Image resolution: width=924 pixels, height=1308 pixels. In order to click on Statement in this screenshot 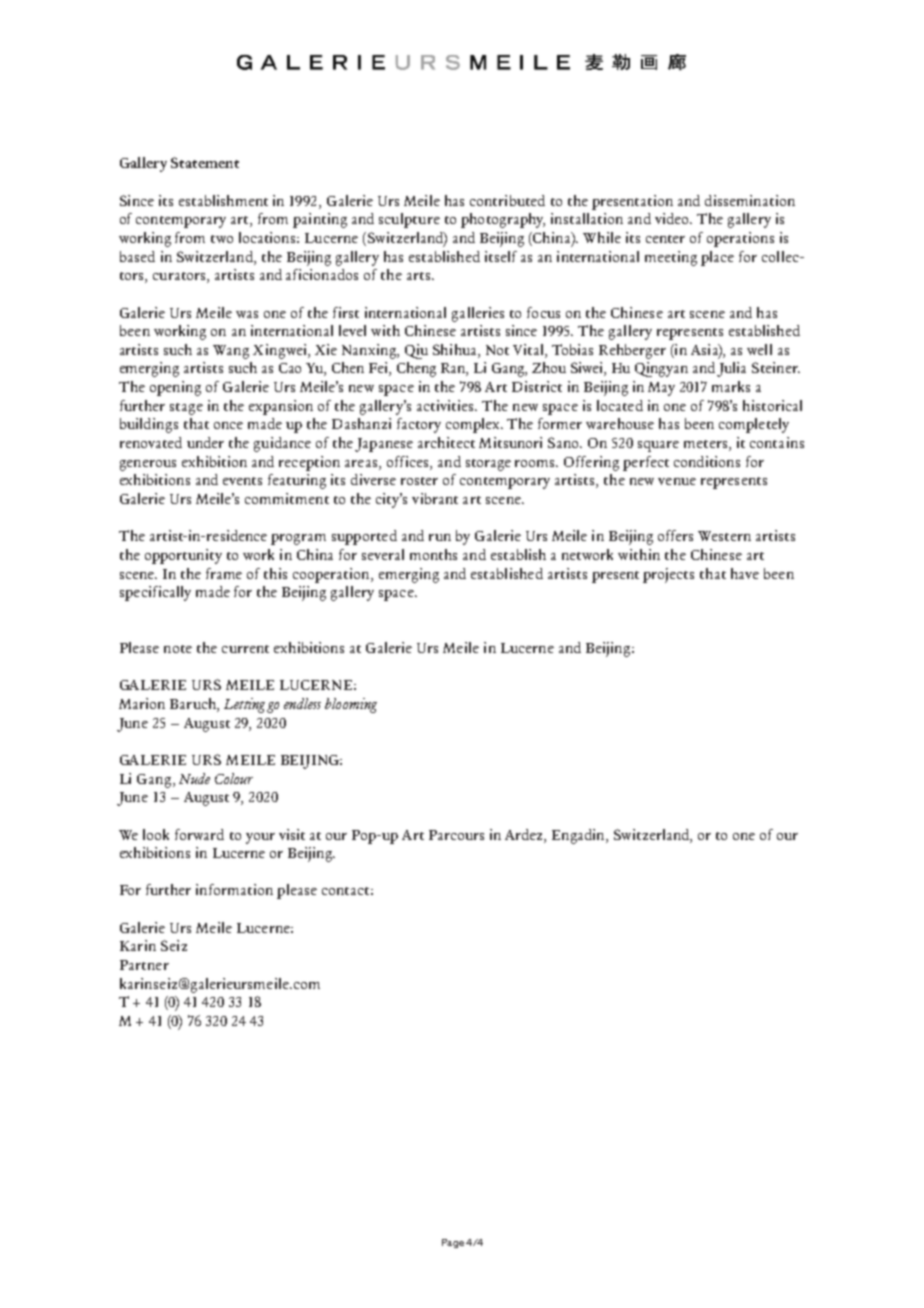, I will do `click(205, 162)`.
